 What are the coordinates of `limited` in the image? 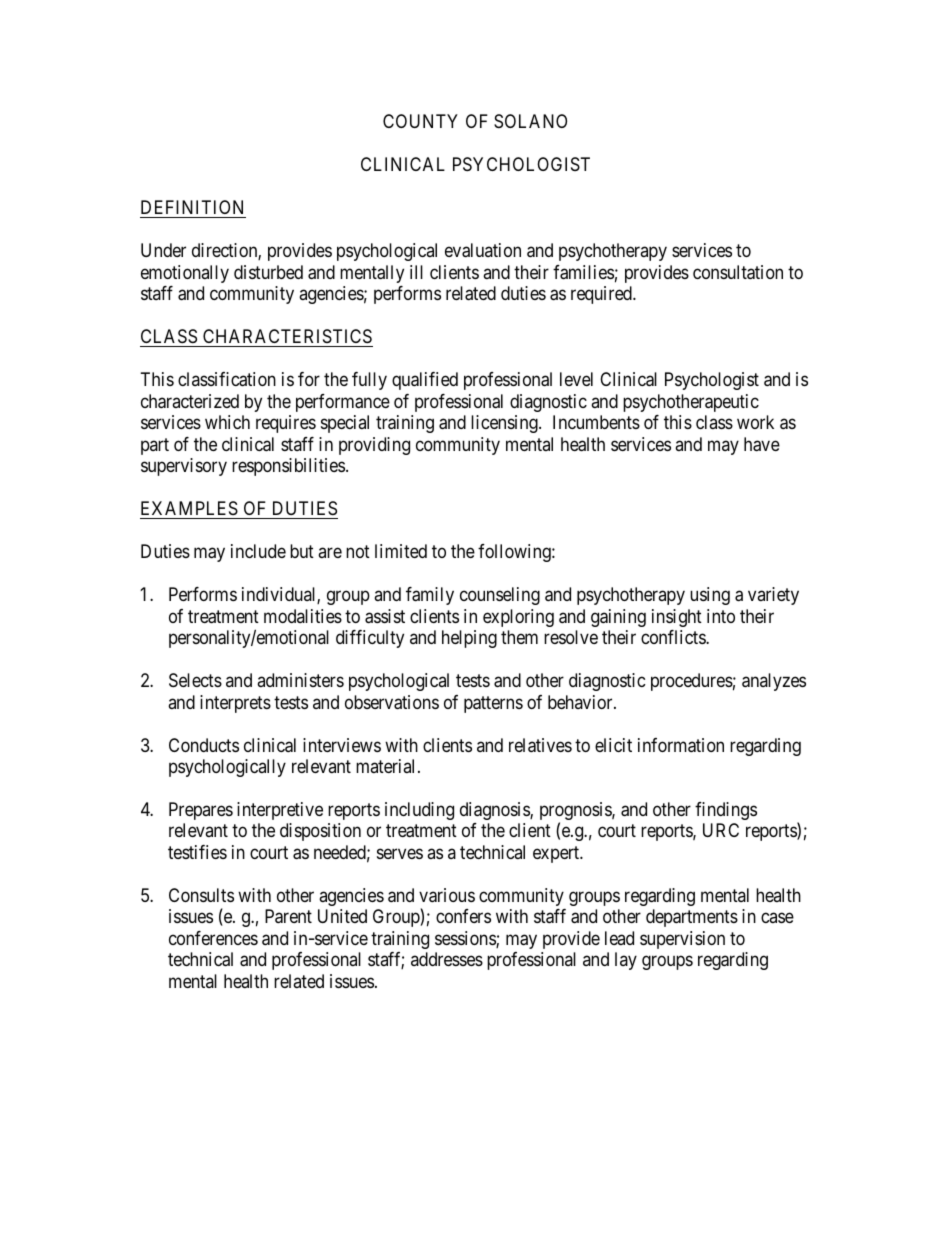 It's located at (401, 551).
